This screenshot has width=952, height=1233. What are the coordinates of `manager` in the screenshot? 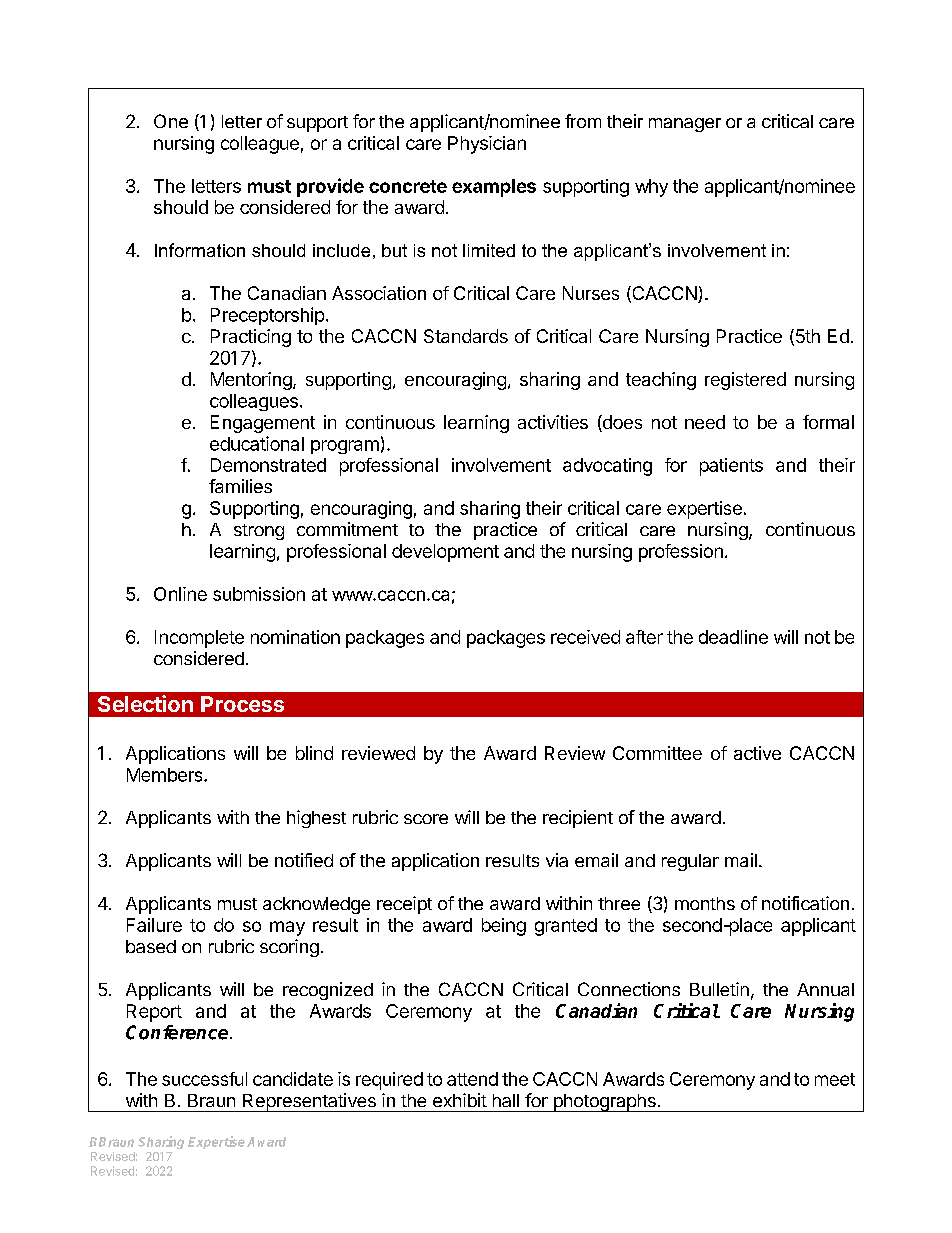 It's located at (685, 125).
